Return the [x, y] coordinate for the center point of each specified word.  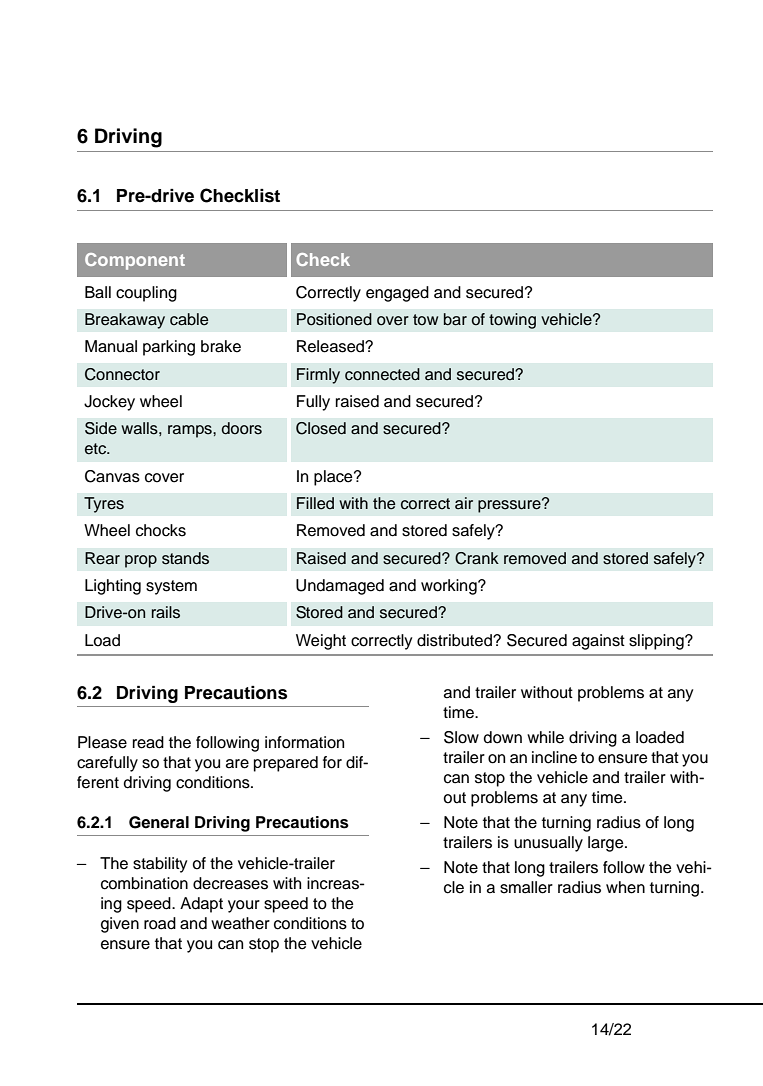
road [160, 923]
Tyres [104, 505]
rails [166, 612]
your [244, 906]
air [464, 503]
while [545, 737]
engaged [397, 294]
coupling [146, 294]
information [304, 742]
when [625, 887]
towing [512, 321]
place [334, 478]
